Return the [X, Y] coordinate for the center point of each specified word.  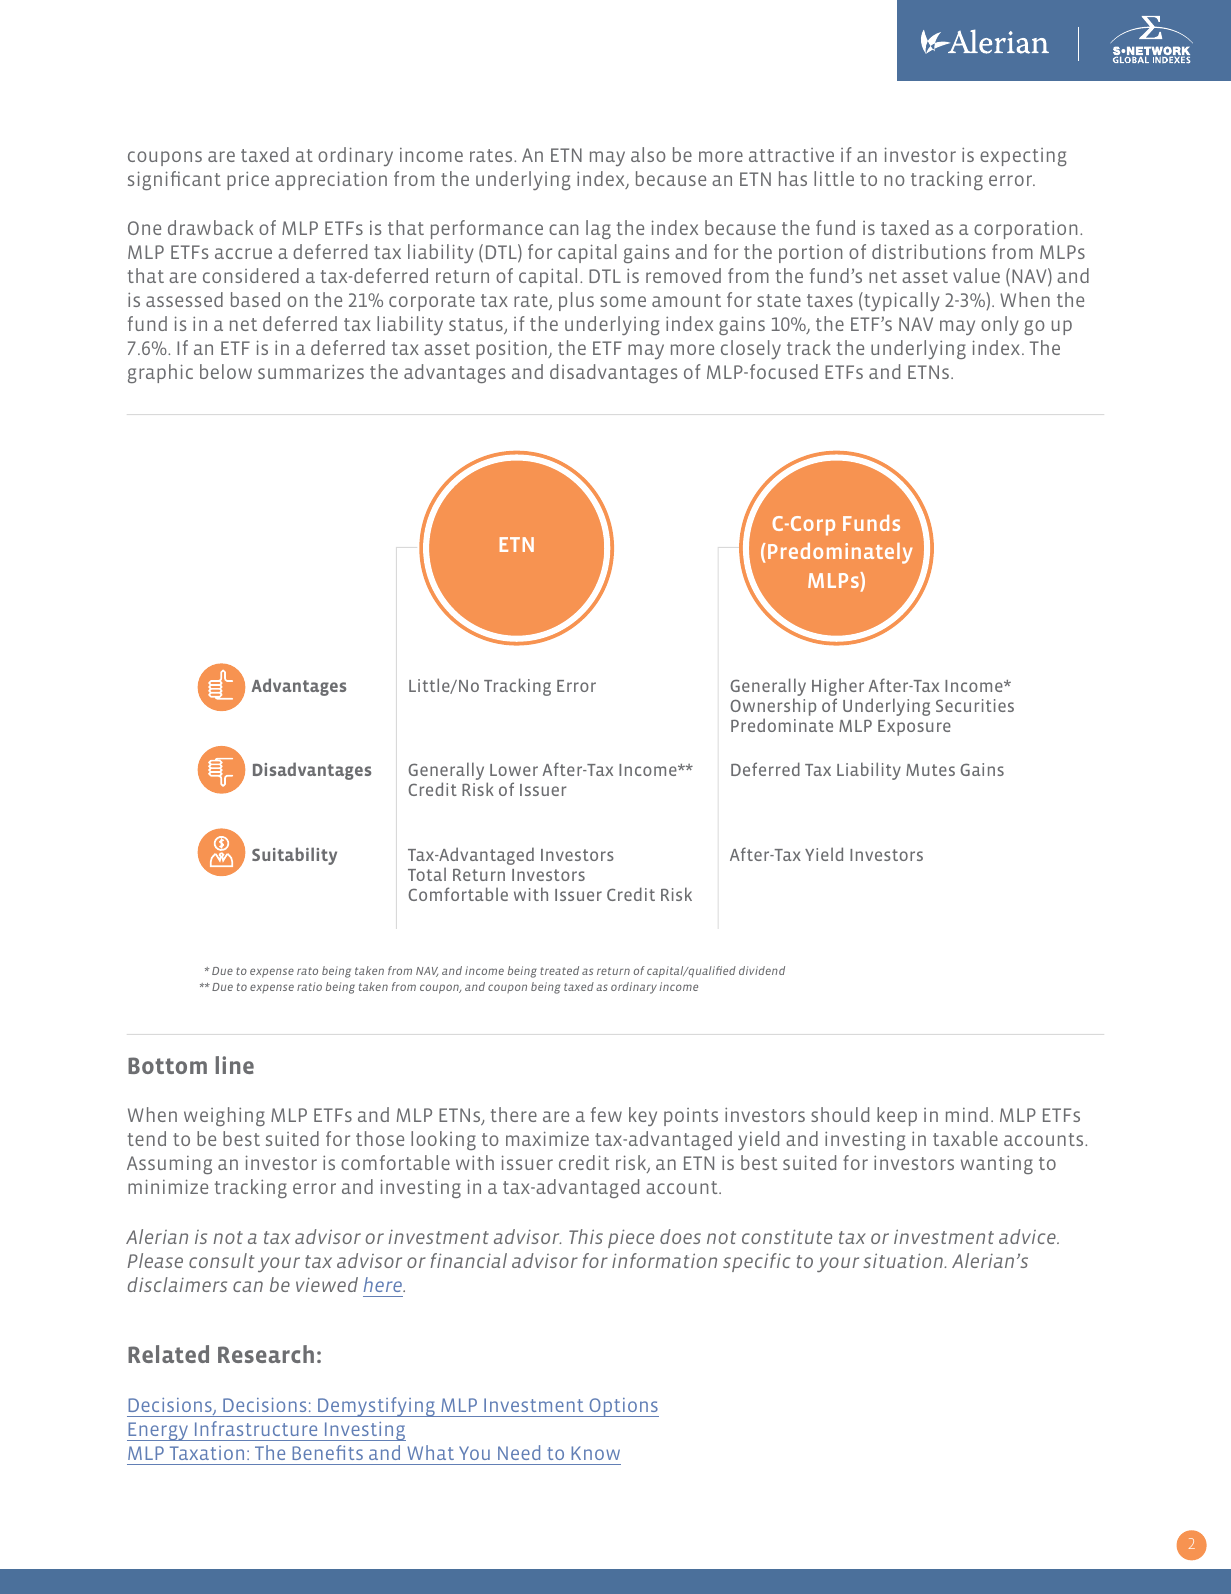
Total [427, 874]
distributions [929, 251]
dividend [762, 970]
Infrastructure [256, 1428]
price [248, 180]
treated [559, 970]
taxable [965, 1138]
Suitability [294, 856]
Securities [975, 705]
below [226, 371]
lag [598, 229]
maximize [547, 1138]
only [1000, 325]
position [512, 349]
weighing [224, 1116]
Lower [514, 770]
